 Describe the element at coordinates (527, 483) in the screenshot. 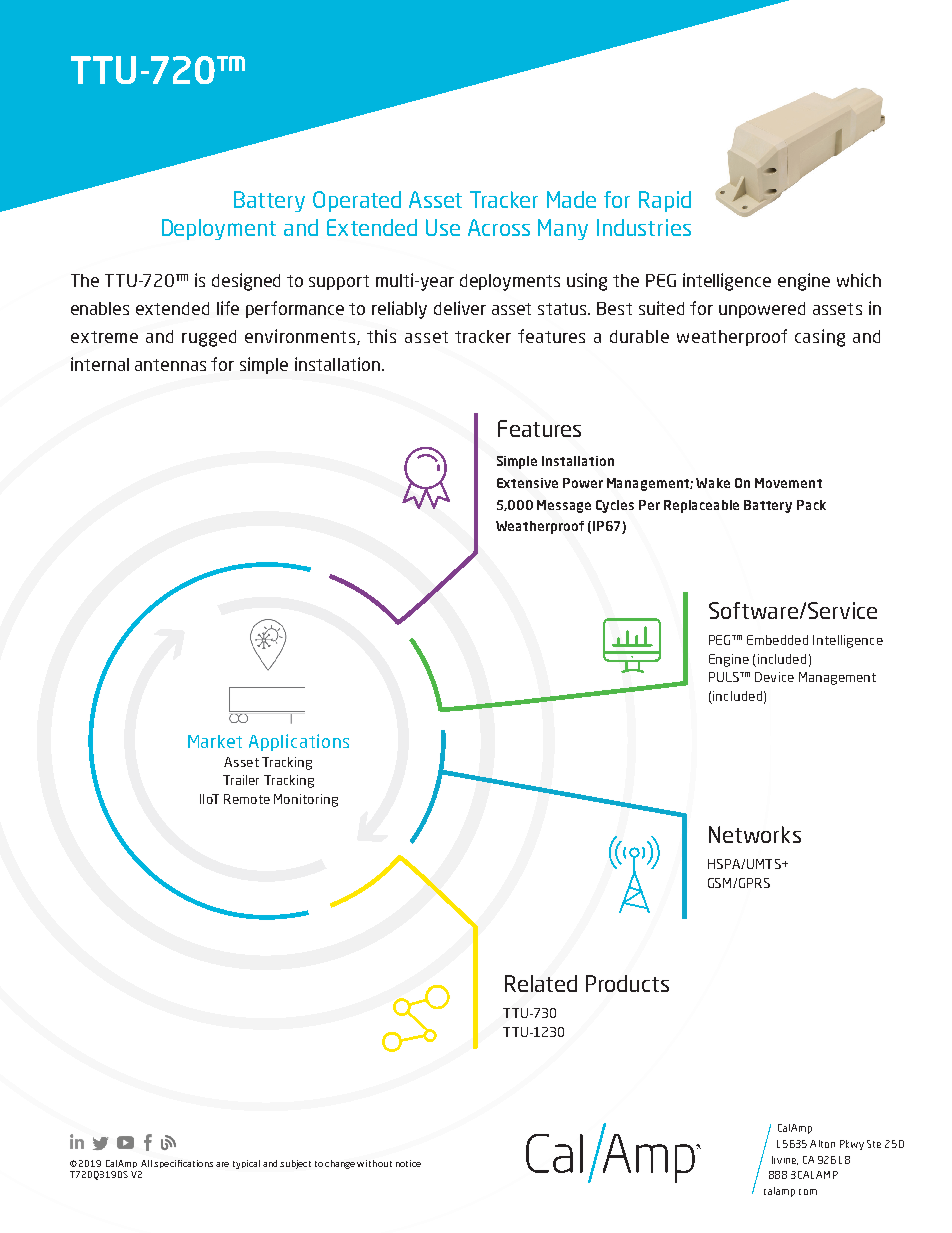

I see `Extensive` at that location.
